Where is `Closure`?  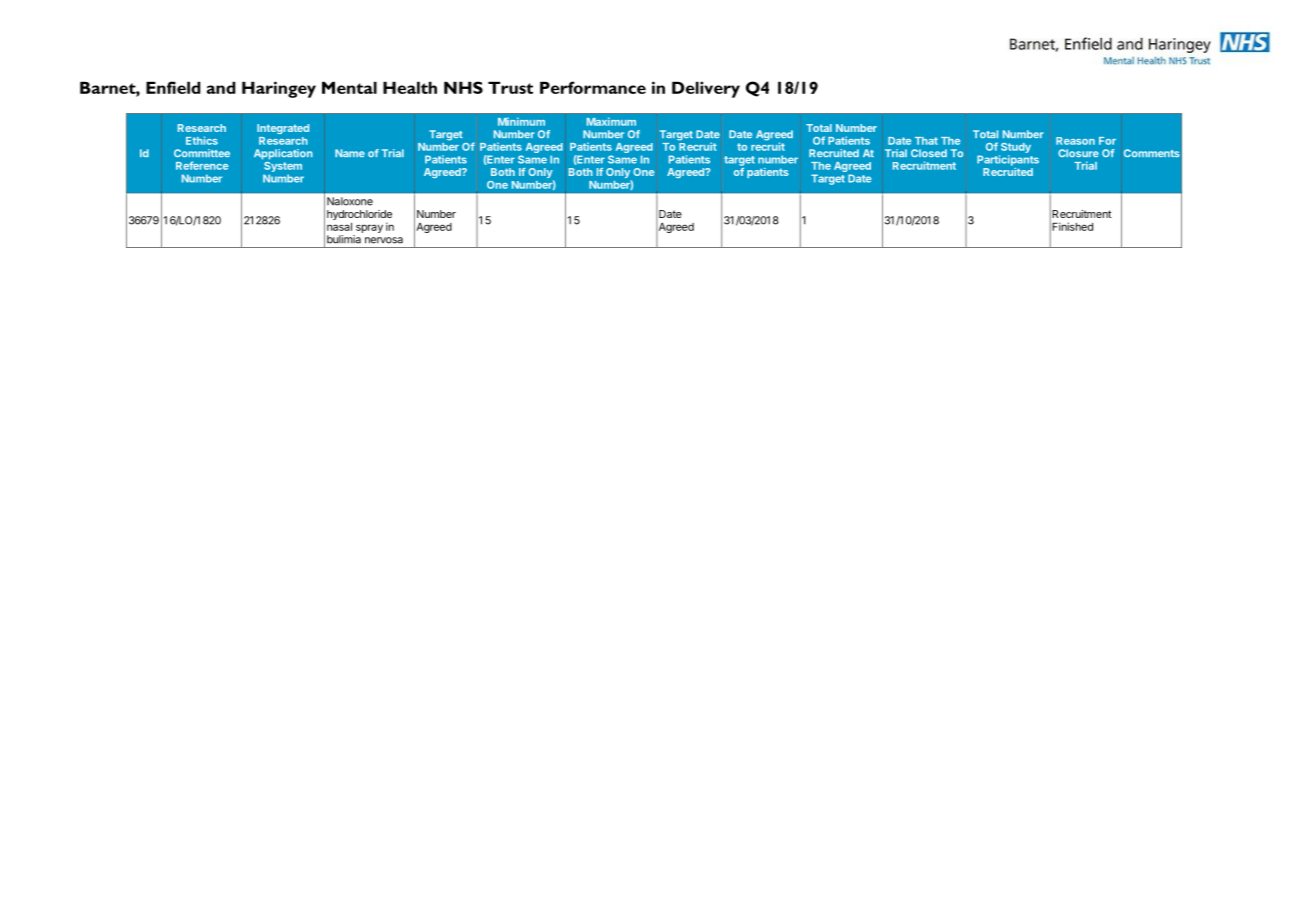
Closure is located at coordinates (1078, 153).
